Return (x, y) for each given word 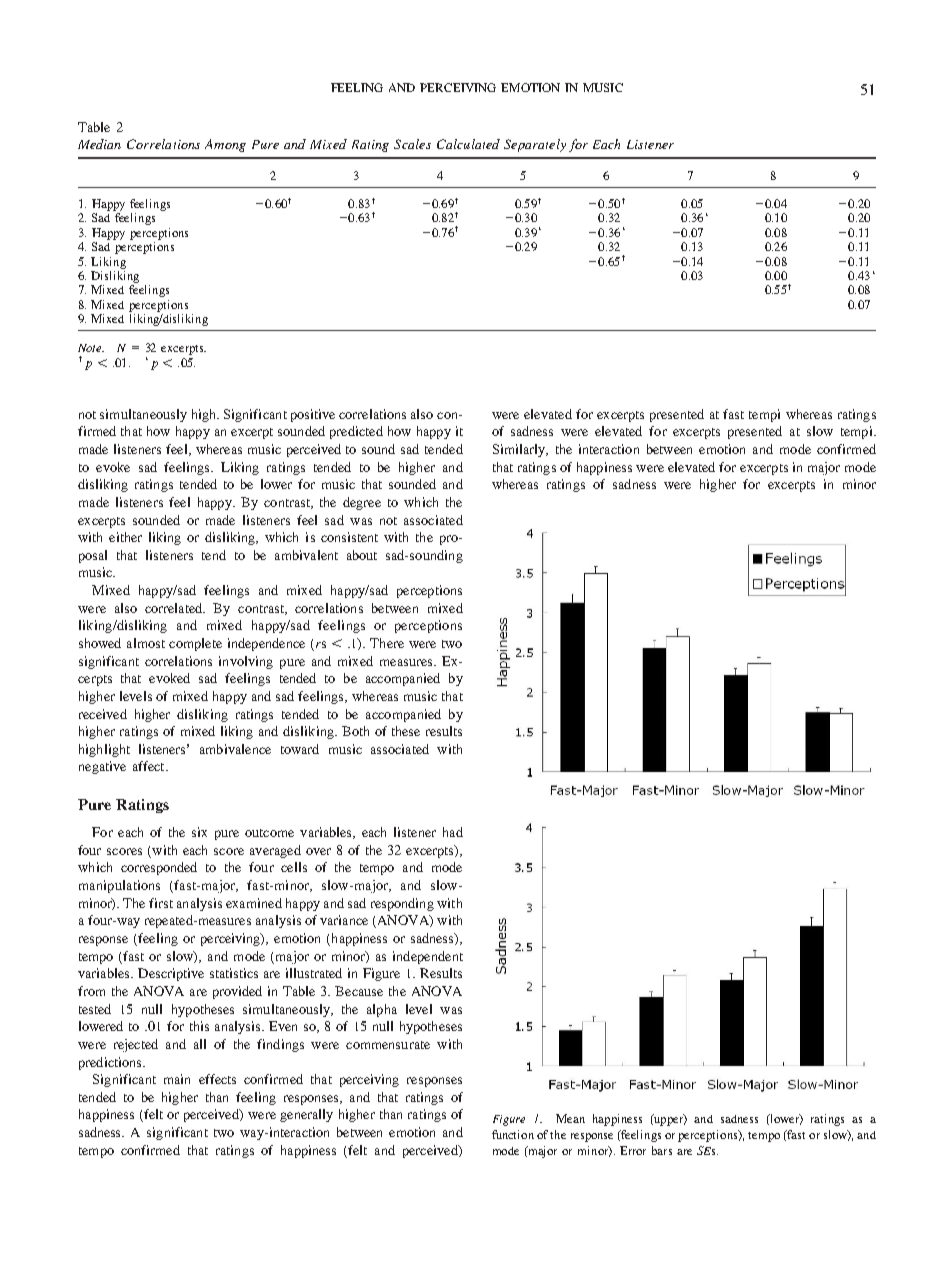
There (387, 643)
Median (99, 144)
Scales (412, 144)
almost (146, 643)
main (177, 1079)
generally (306, 1115)
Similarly (520, 450)
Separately (535, 145)
